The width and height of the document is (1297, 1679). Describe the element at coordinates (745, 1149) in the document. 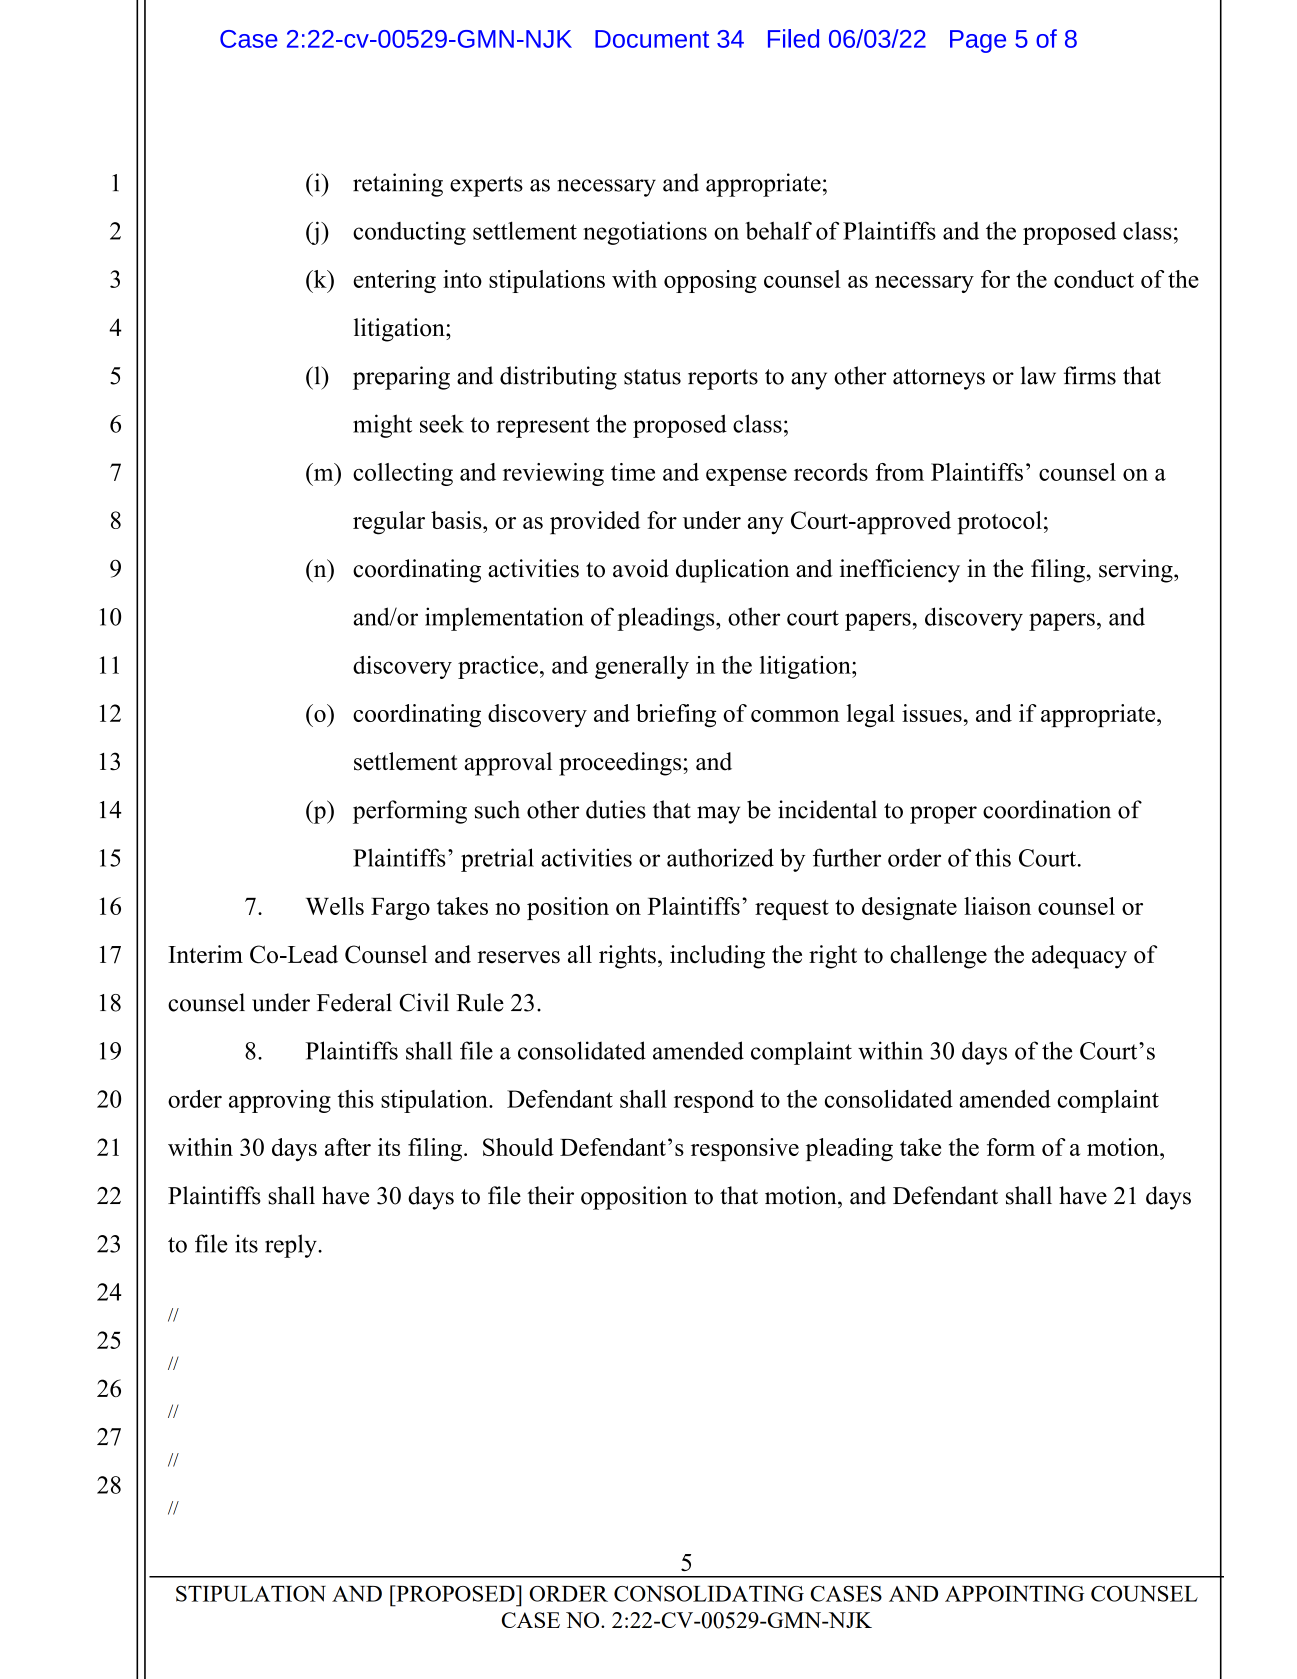

I see `responsive` at that location.
